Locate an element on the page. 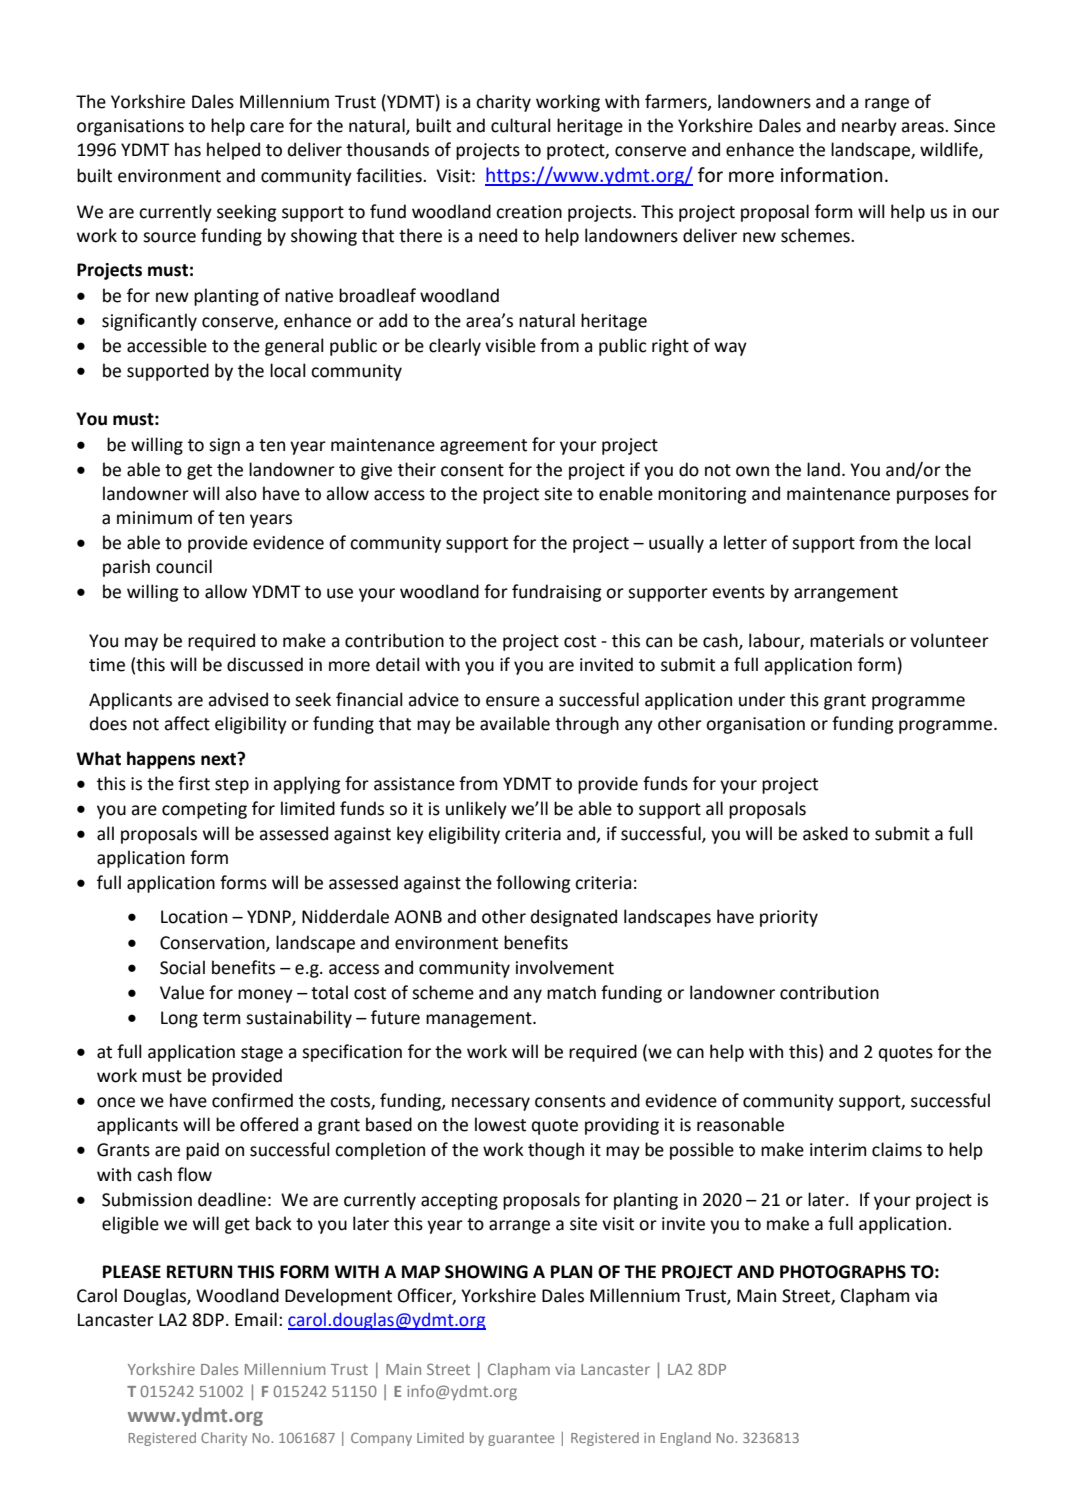 This document has width=1069, height=1512. claims is located at coordinates (897, 1149).
